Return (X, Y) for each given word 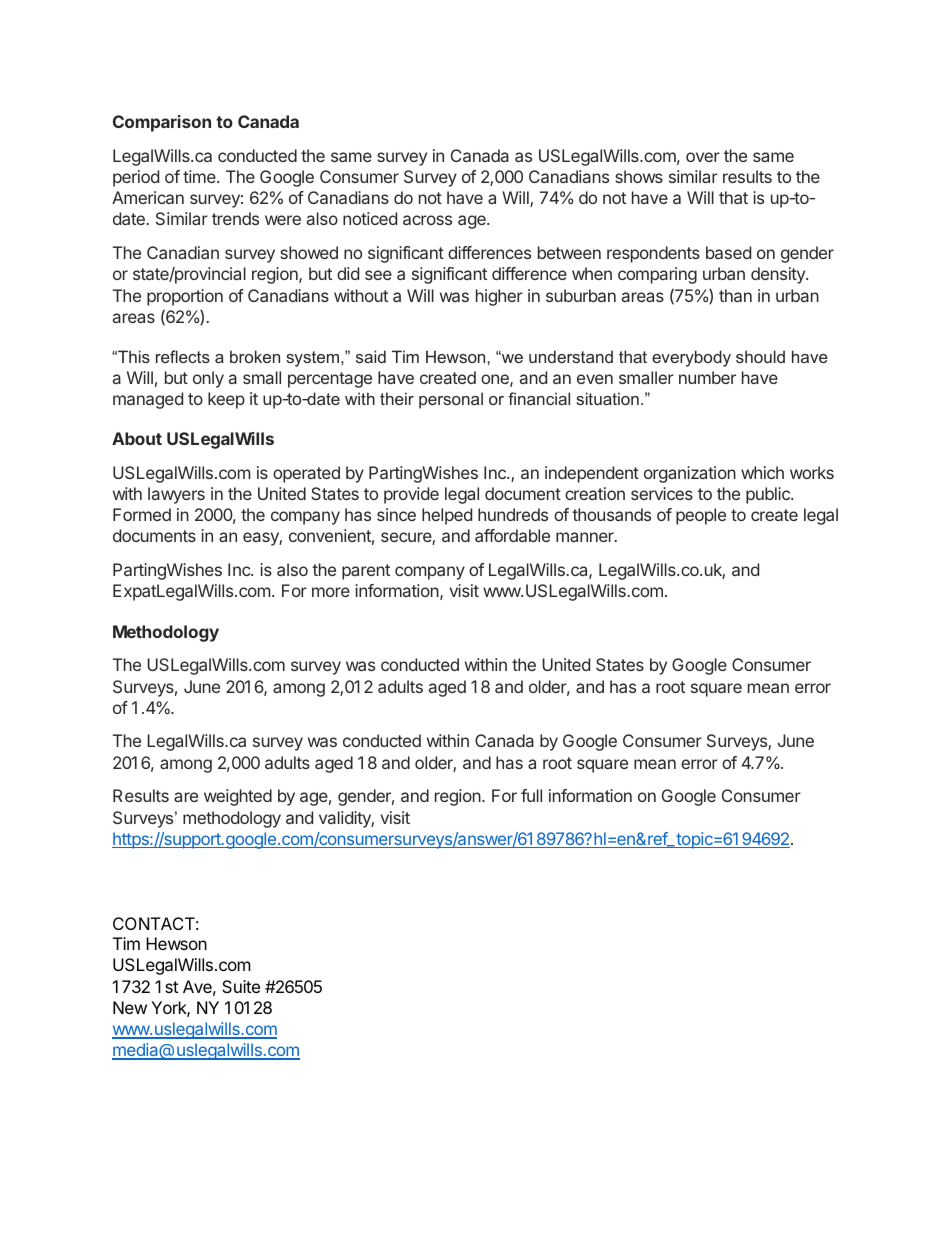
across (427, 220)
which (762, 472)
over (703, 157)
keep (226, 400)
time (200, 176)
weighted (238, 797)
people (701, 516)
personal (451, 400)
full (531, 795)
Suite (241, 986)
